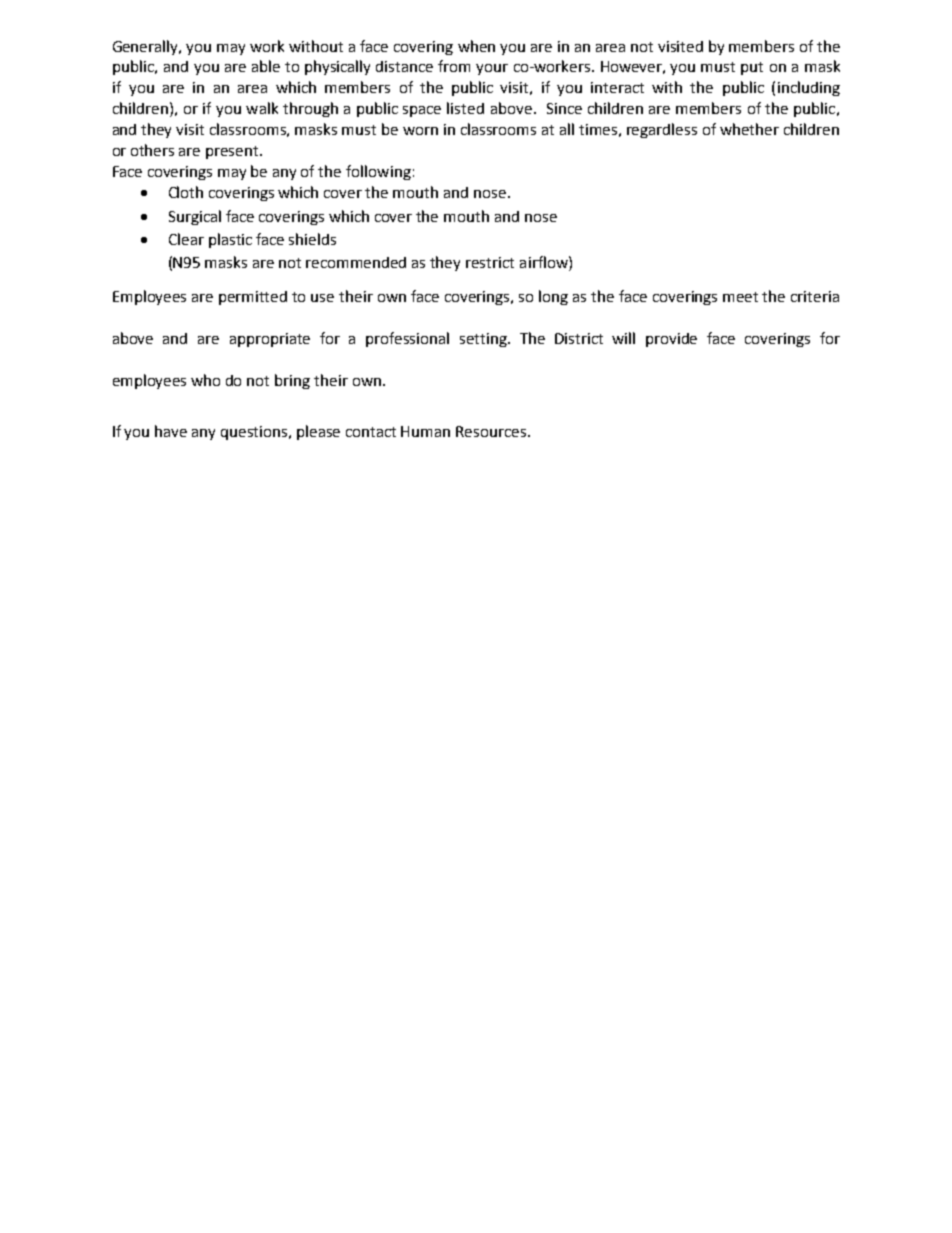 This page has width=952, height=1233. Describe the element at coordinates (270, 340) in the page. I see `appropriate` at that location.
